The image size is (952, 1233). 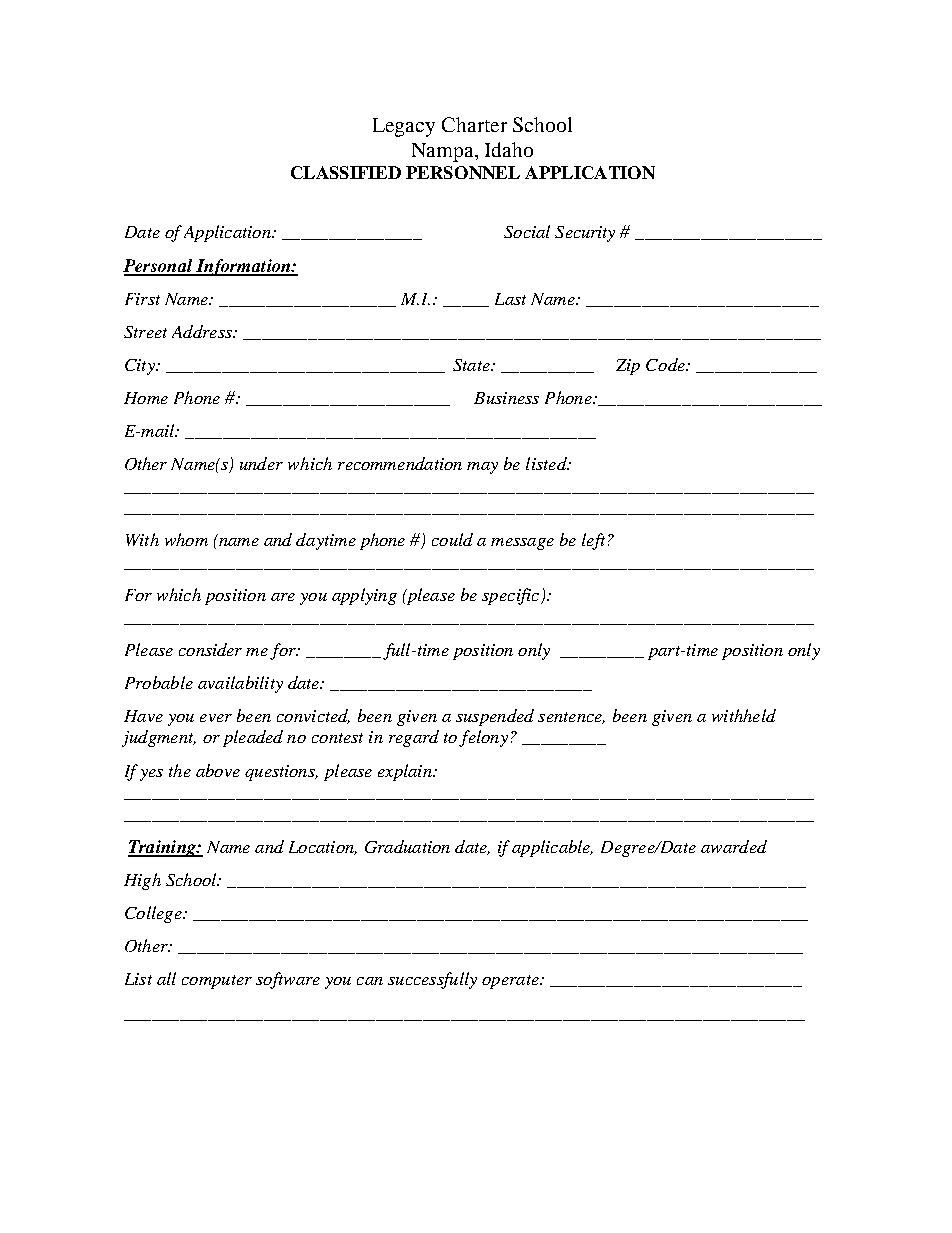 What do you see at coordinates (346, 172) in the image?
I see `CLASSIFIED` at bounding box center [346, 172].
